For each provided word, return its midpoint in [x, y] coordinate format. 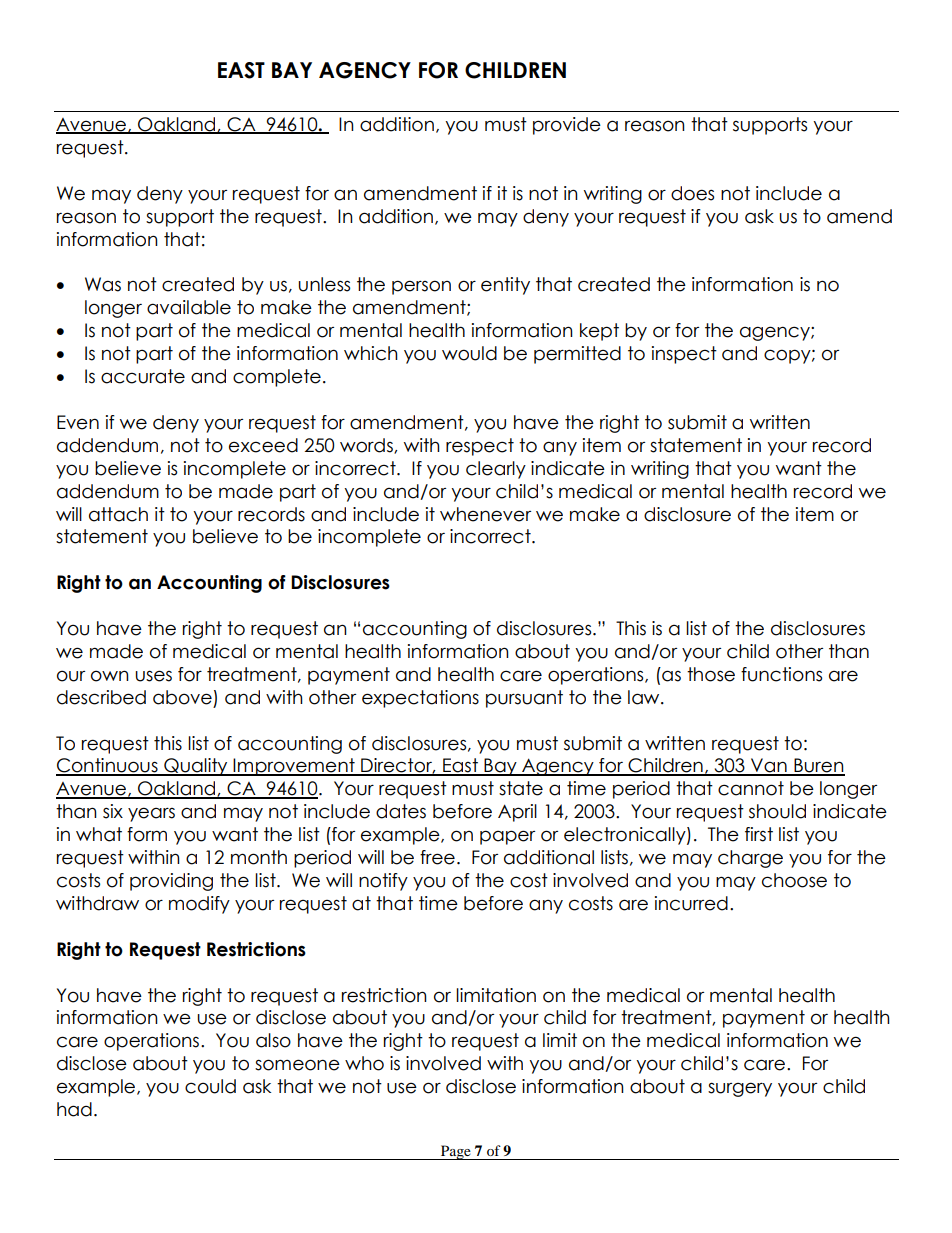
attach [118, 514]
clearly [496, 470]
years [151, 814]
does [692, 193]
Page [456, 1152]
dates [401, 811]
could [210, 1086]
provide [567, 126]
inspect [684, 355]
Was [103, 284]
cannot [751, 788]
